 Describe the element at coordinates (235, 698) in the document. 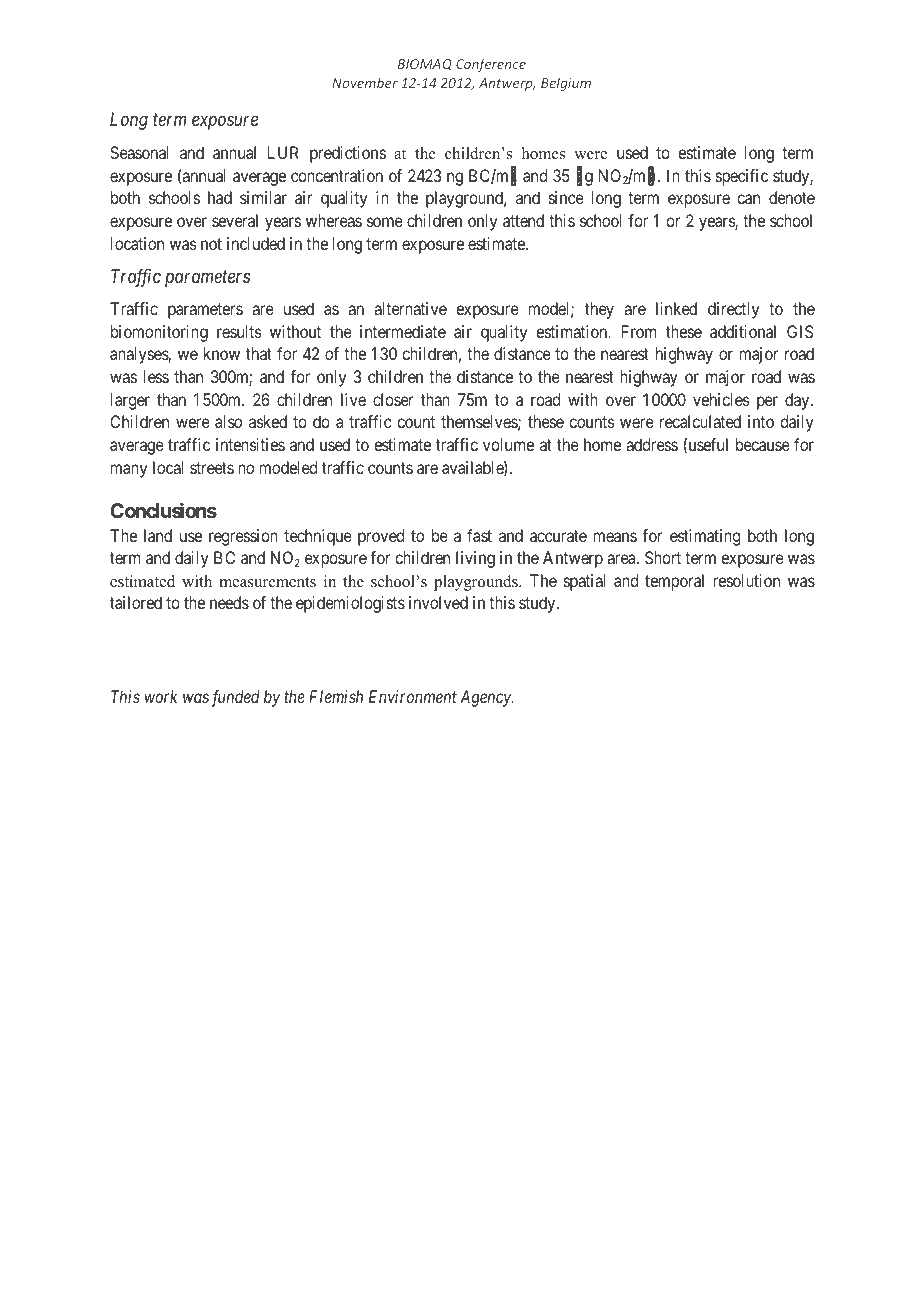

I see `funded` at that location.
